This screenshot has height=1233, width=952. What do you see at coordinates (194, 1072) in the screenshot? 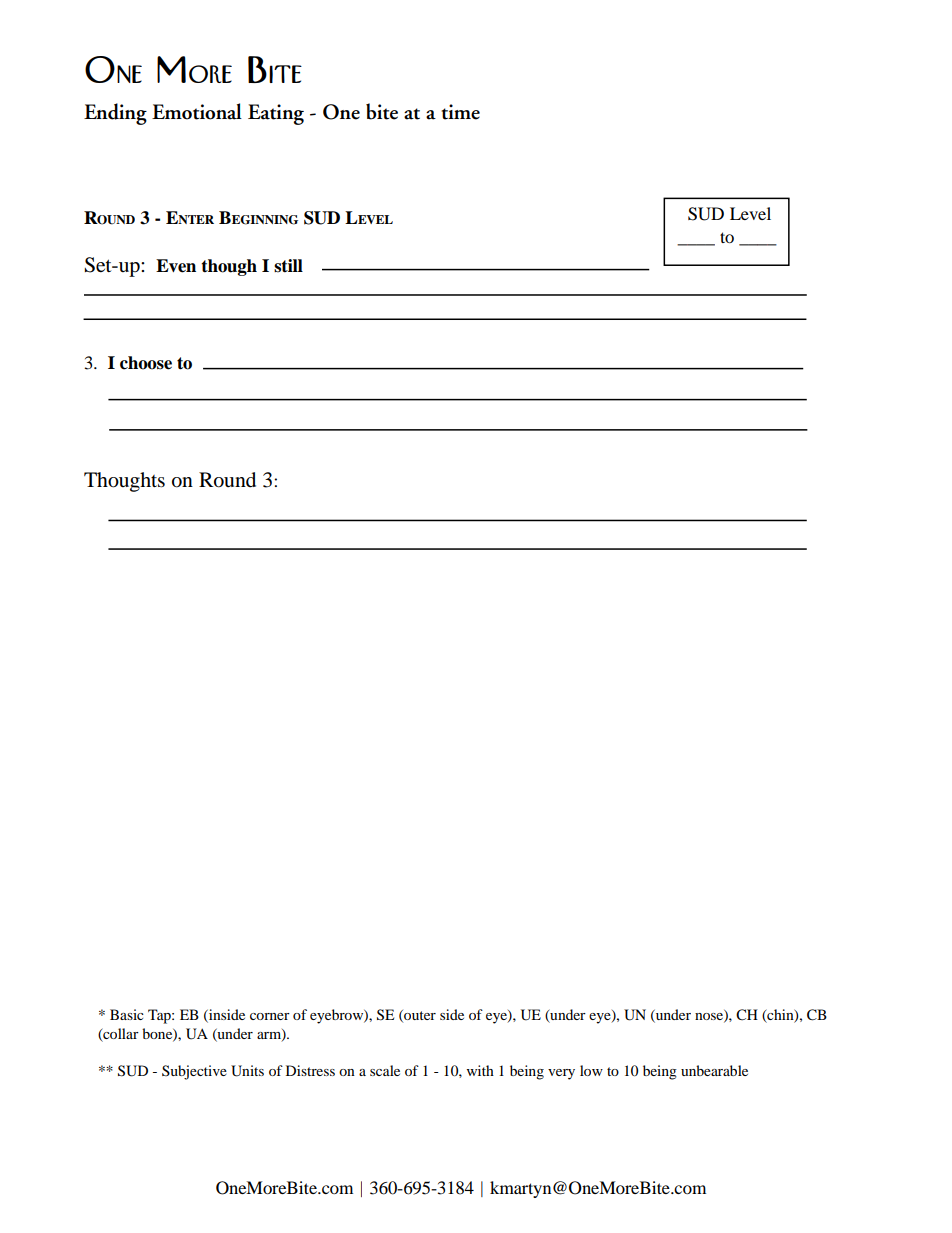
I see `Subjective` at bounding box center [194, 1072].
